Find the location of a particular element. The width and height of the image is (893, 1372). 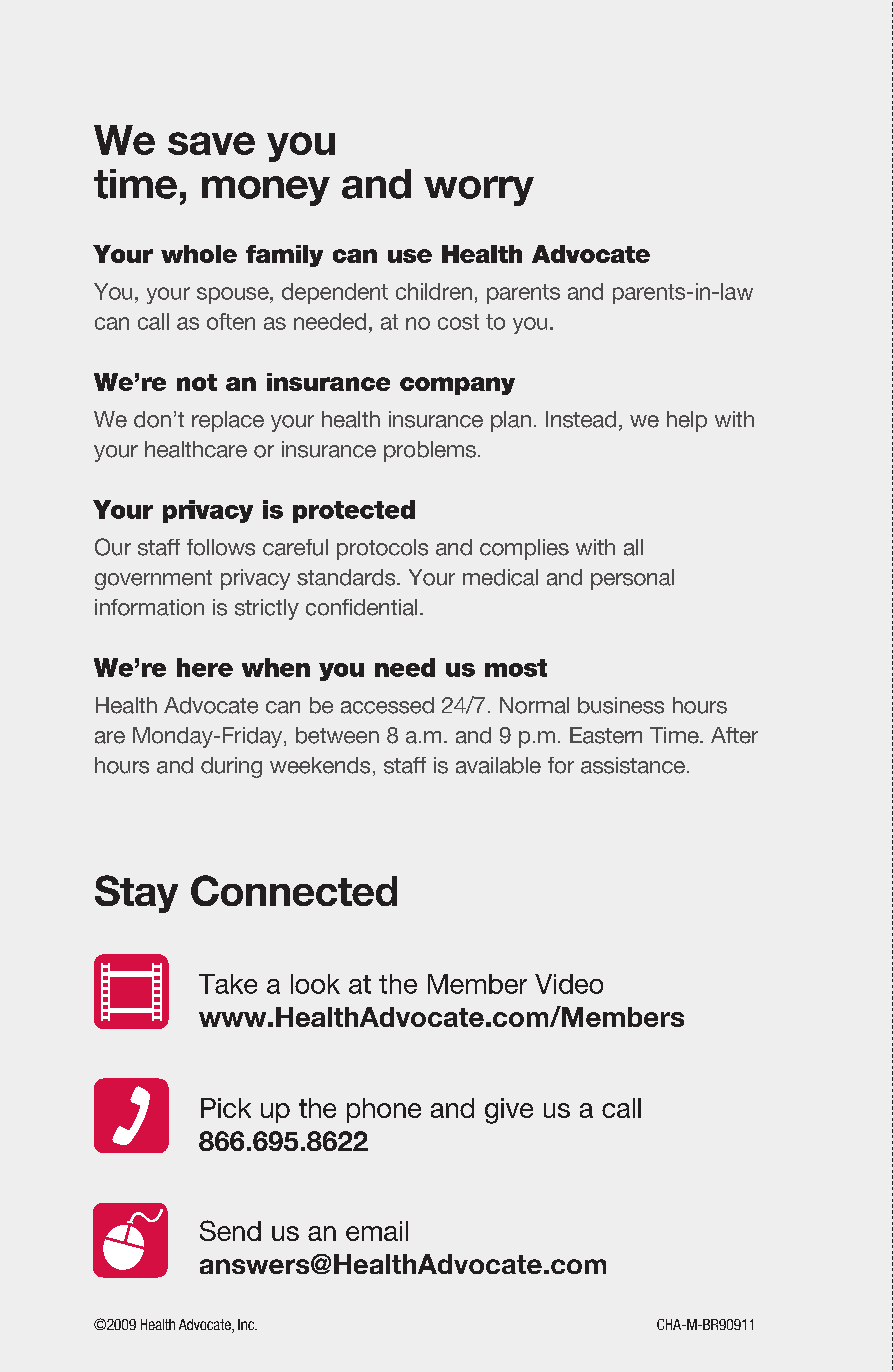

Video is located at coordinates (569, 984).
